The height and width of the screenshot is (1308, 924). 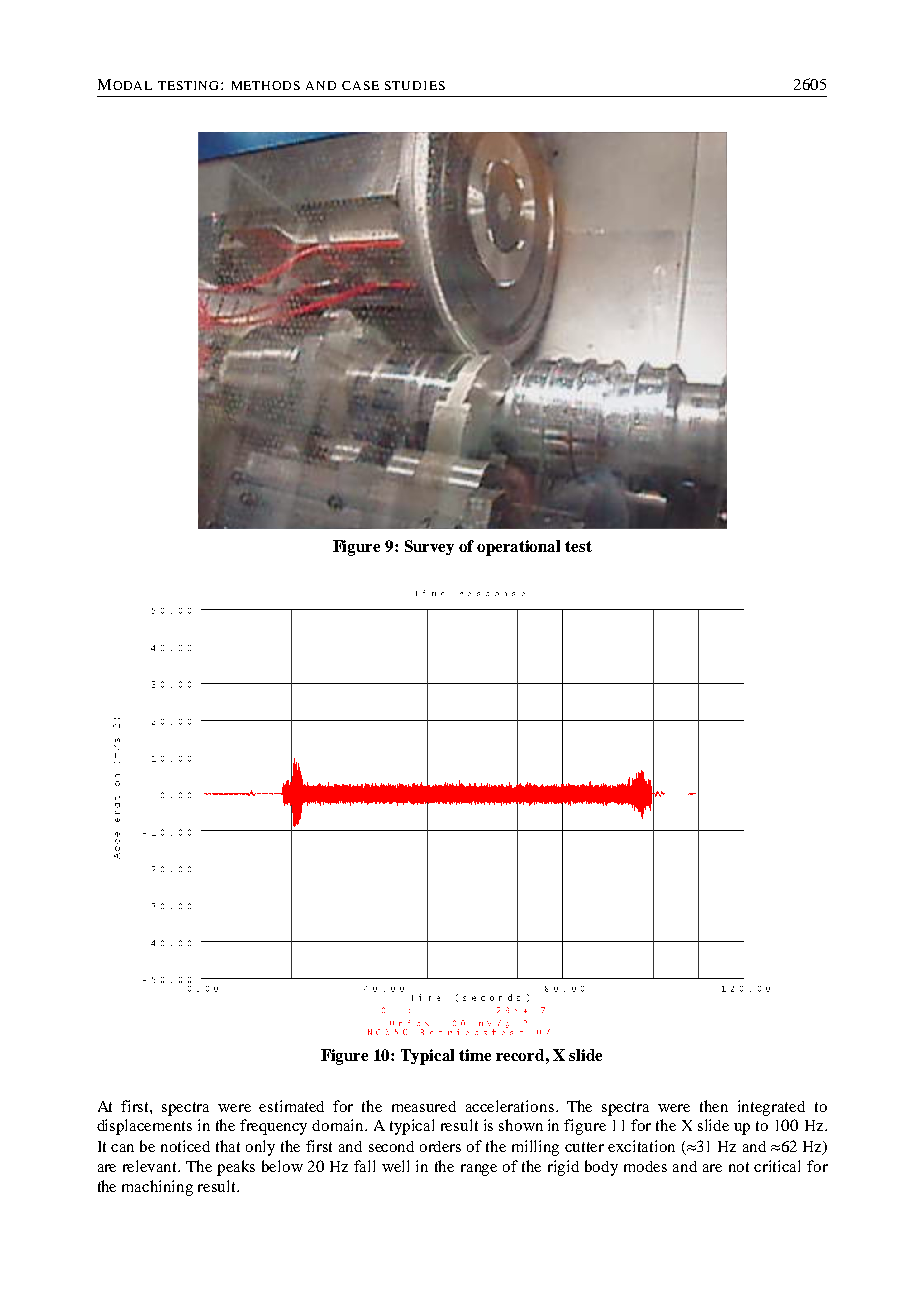 I want to click on operational, so click(x=518, y=548).
